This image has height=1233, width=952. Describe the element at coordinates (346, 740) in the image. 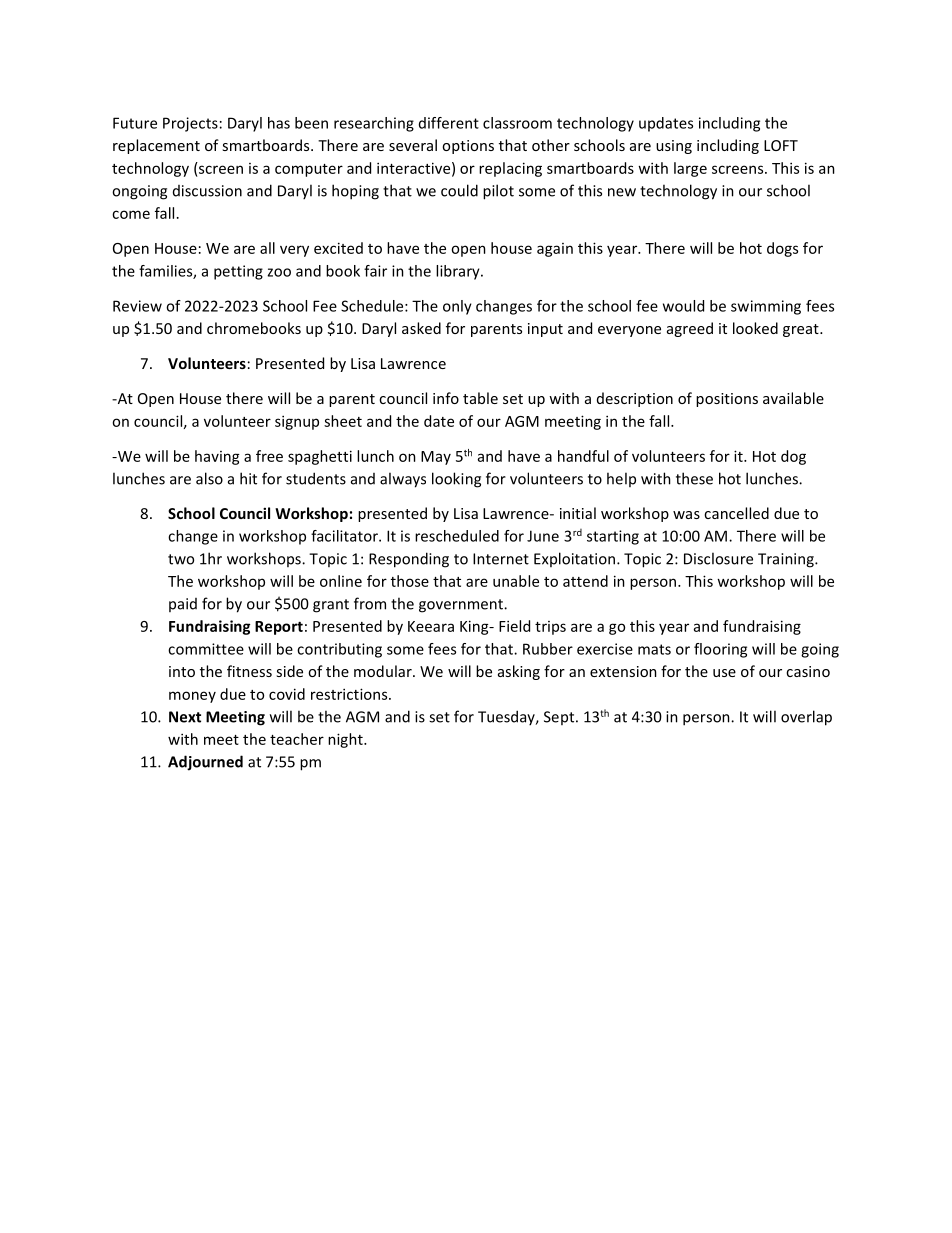

I see `night` at that location.
